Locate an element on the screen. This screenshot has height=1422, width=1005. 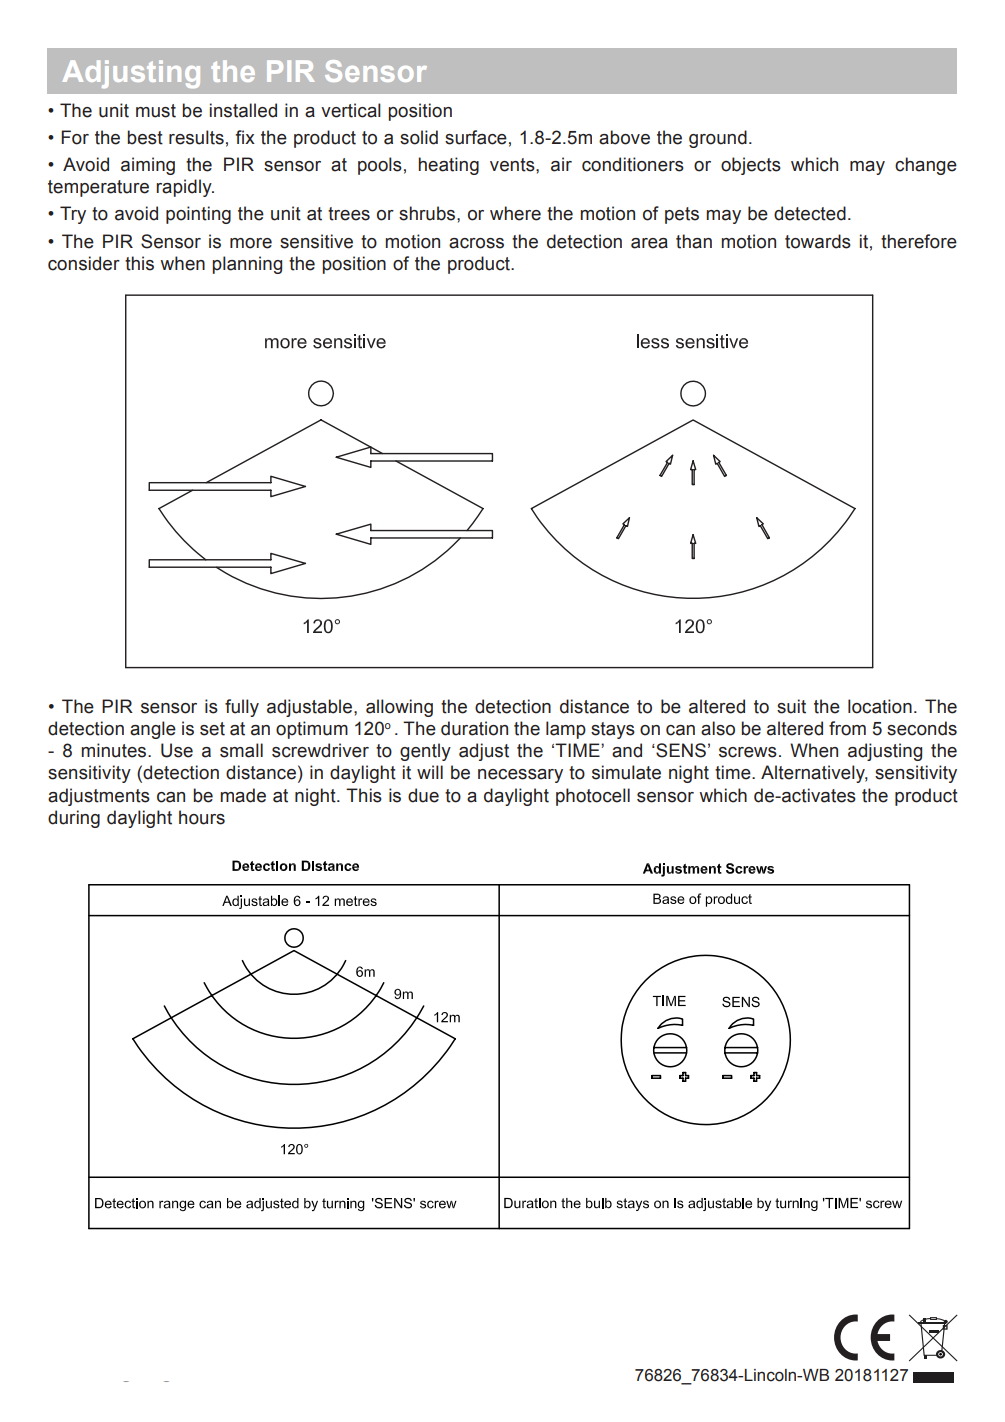
therefore is located at coordinates (919, 241).
